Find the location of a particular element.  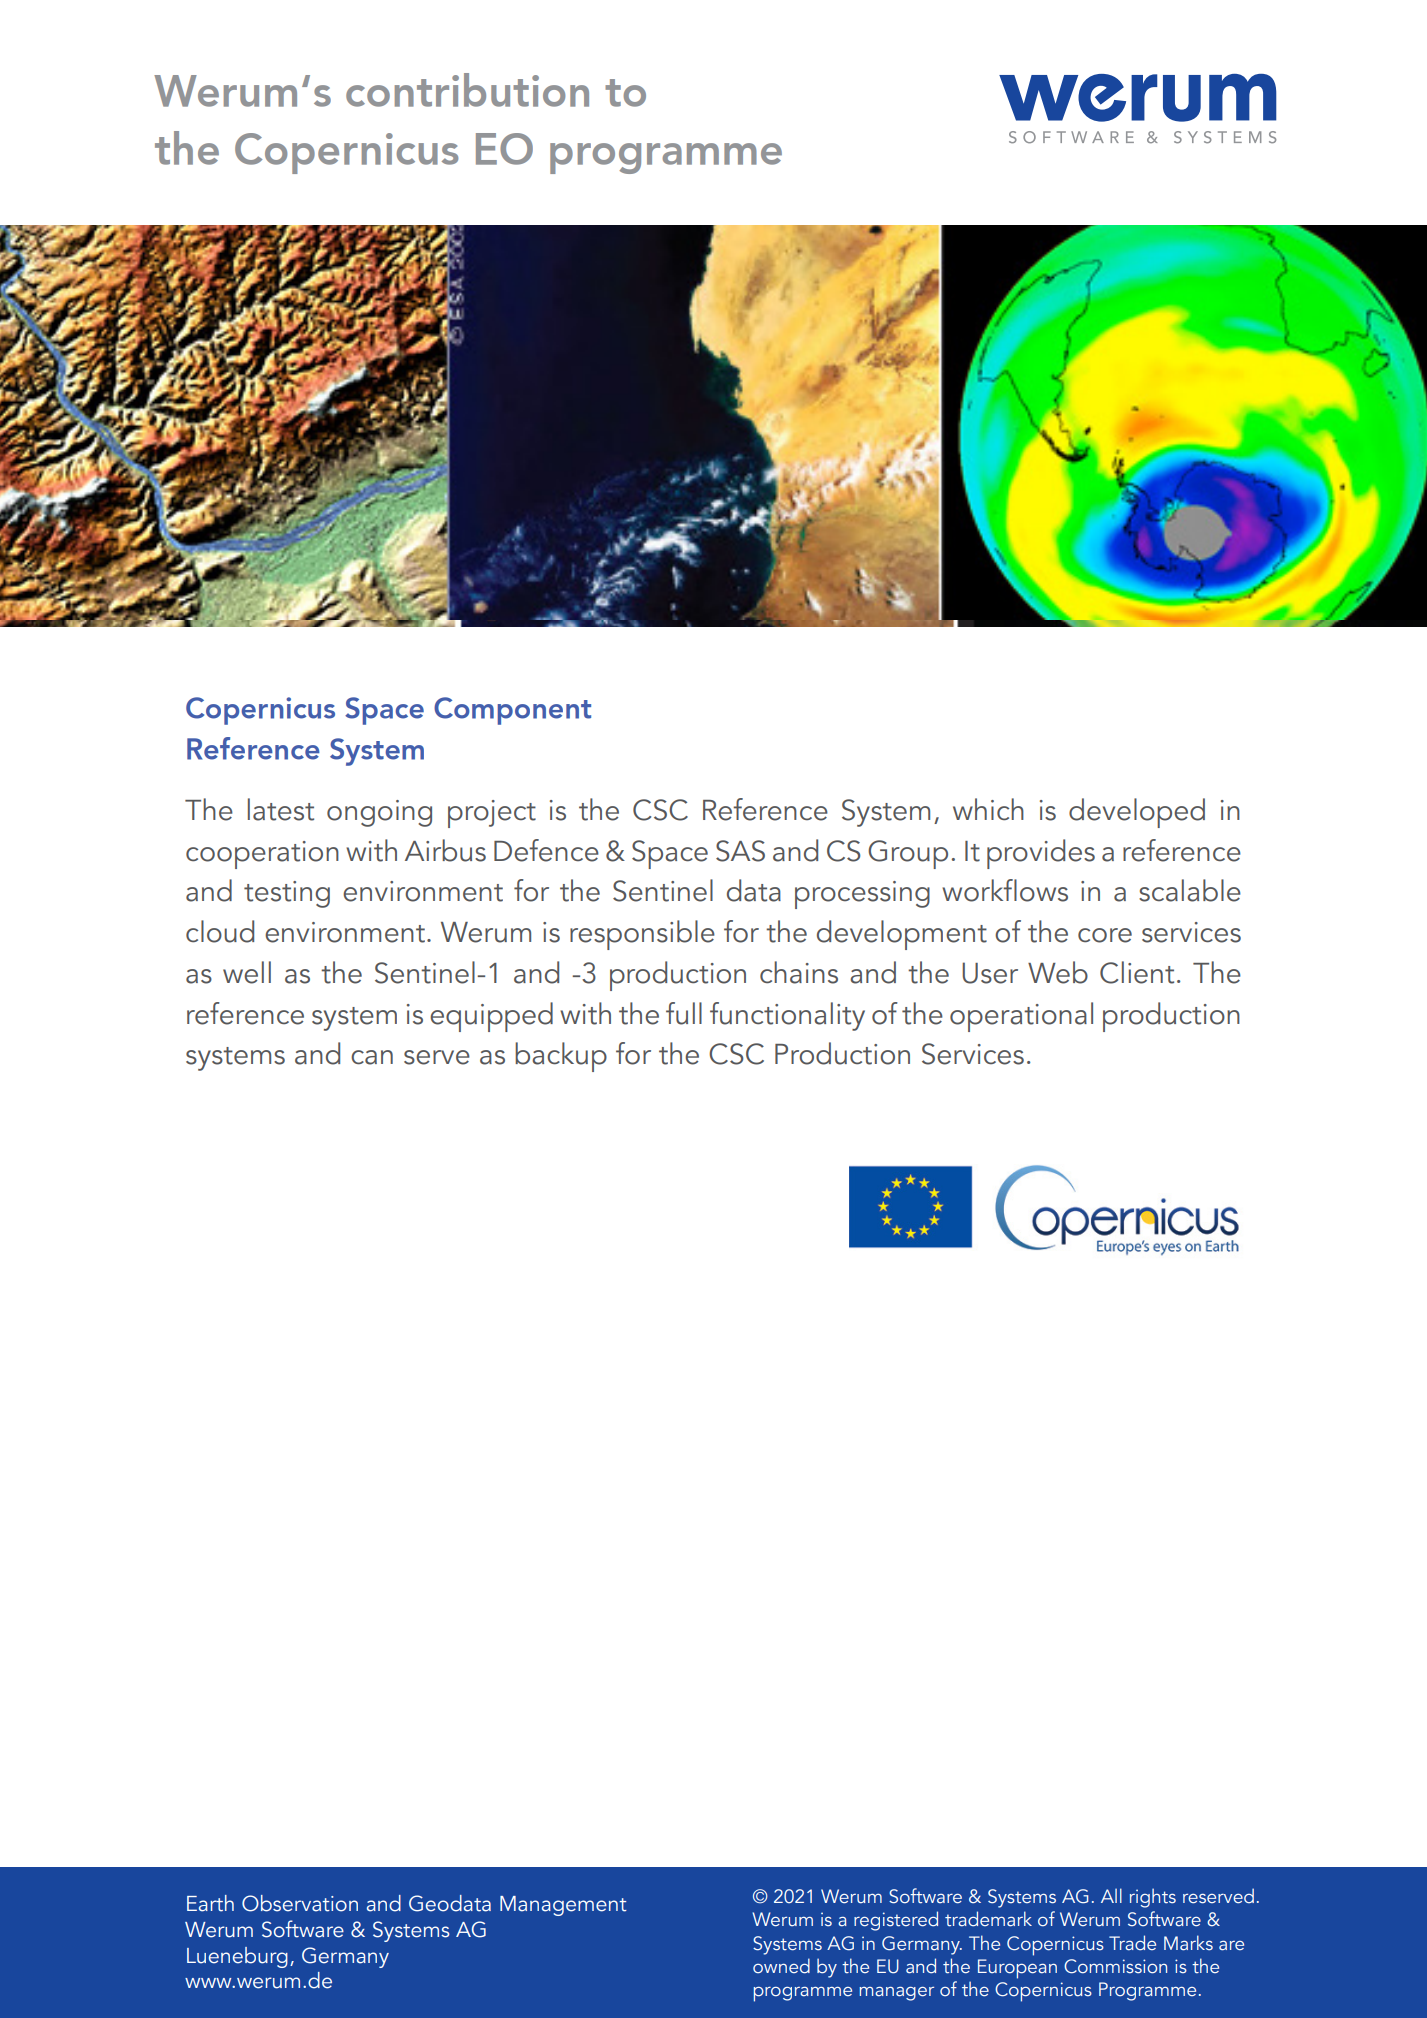

operational is located at coordinates (1021, 1017).
